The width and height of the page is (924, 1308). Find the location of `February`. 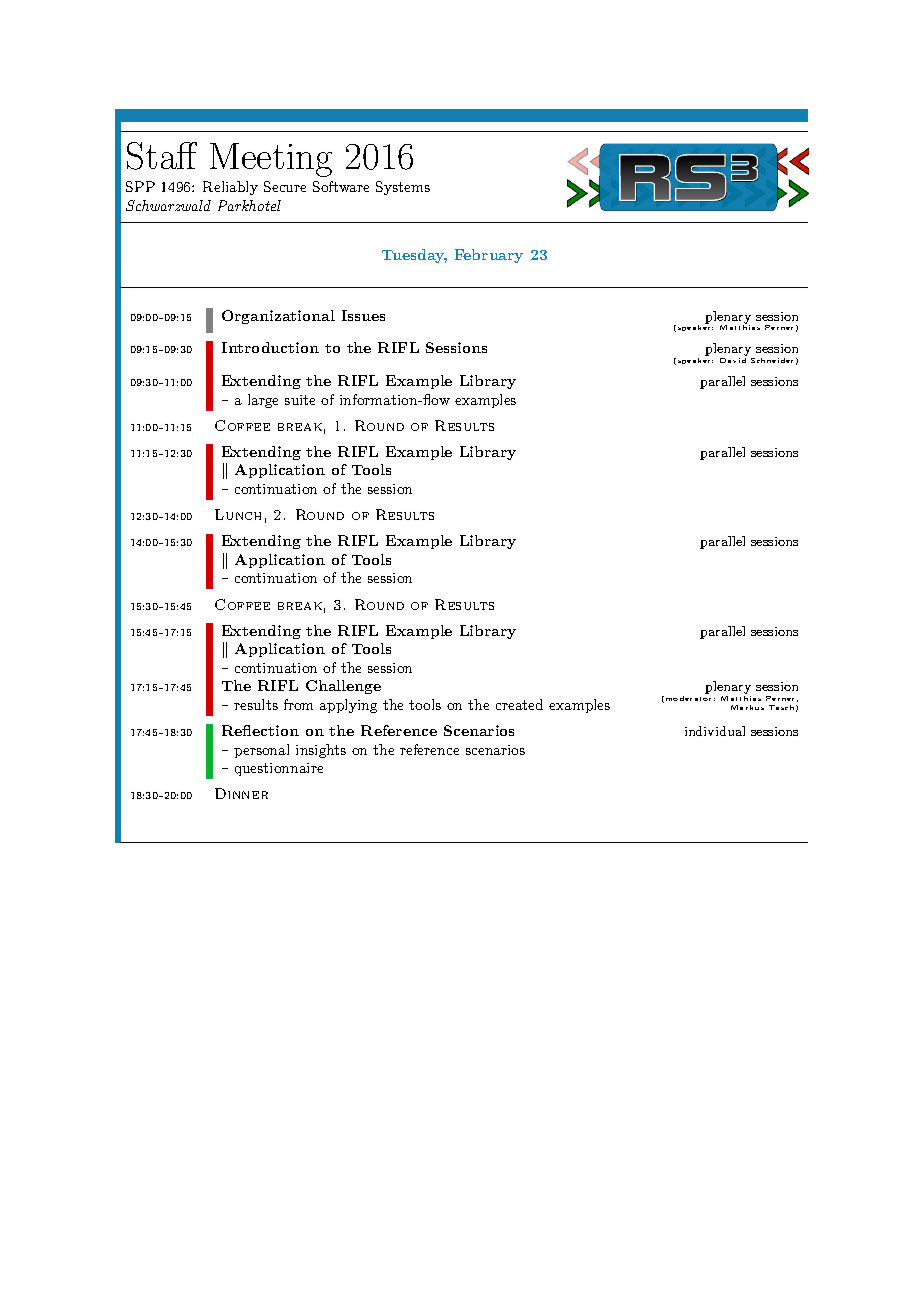

February is located at coordinates (489, 256).
